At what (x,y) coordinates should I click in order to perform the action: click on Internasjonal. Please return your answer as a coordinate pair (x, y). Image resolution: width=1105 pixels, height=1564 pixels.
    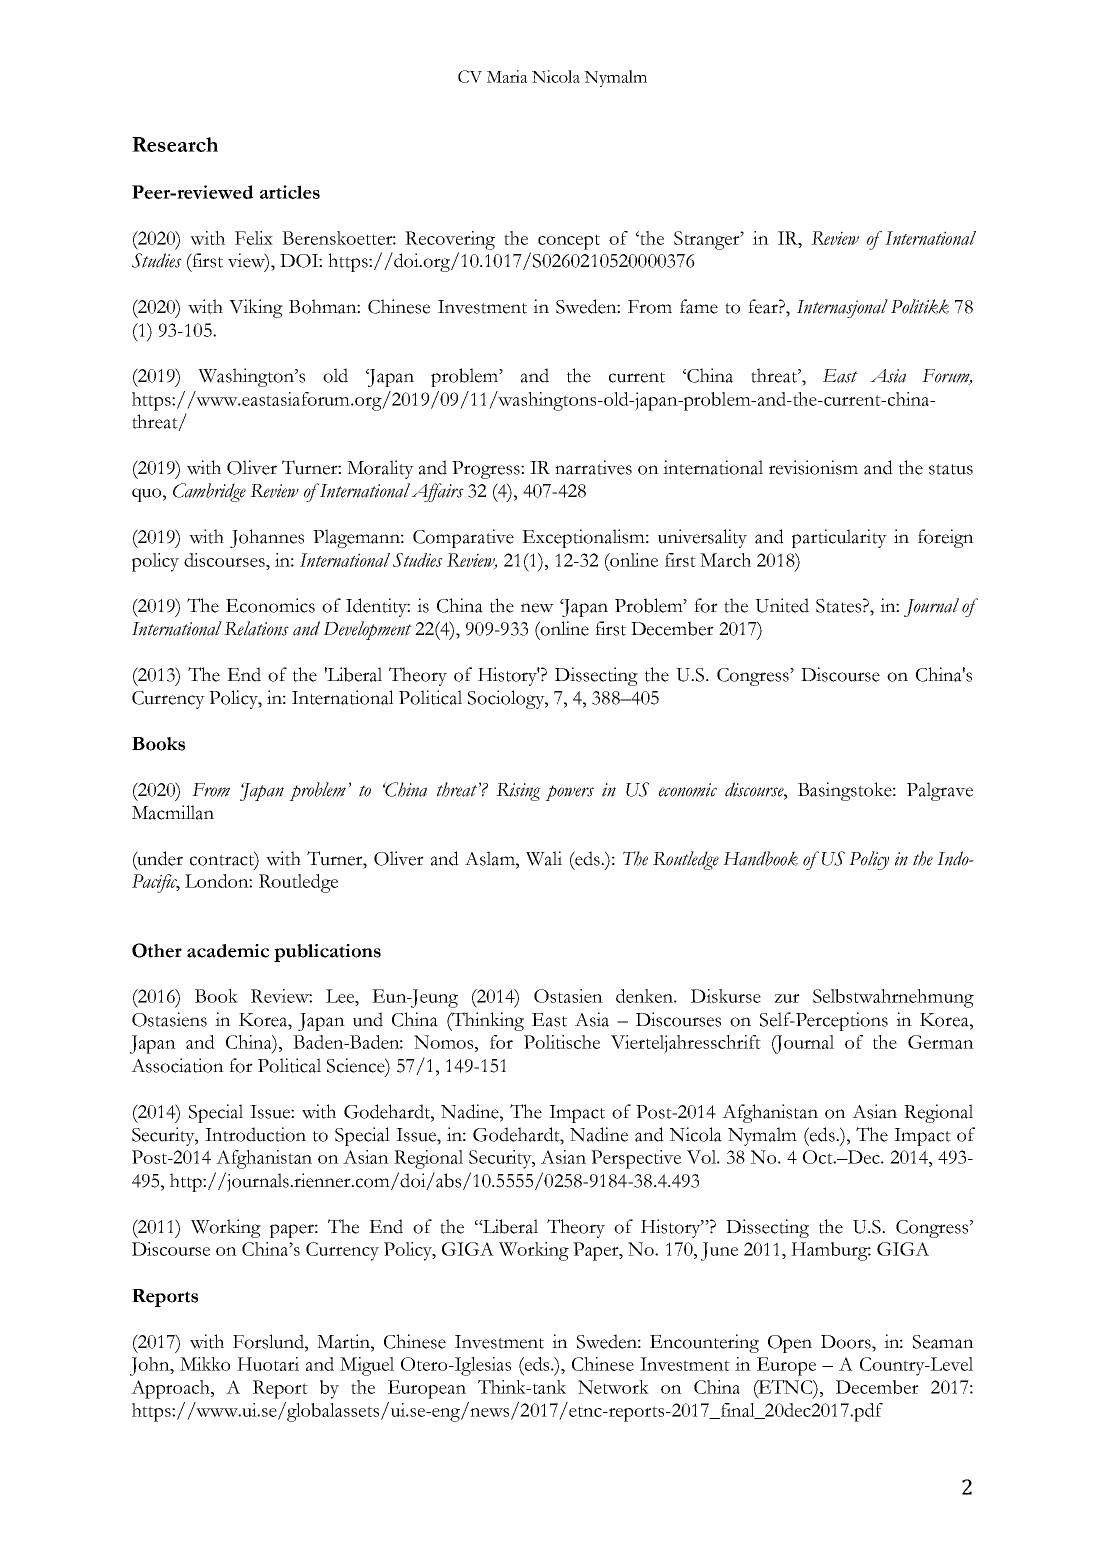
    Looking at the image, I should click on (842, 308).
